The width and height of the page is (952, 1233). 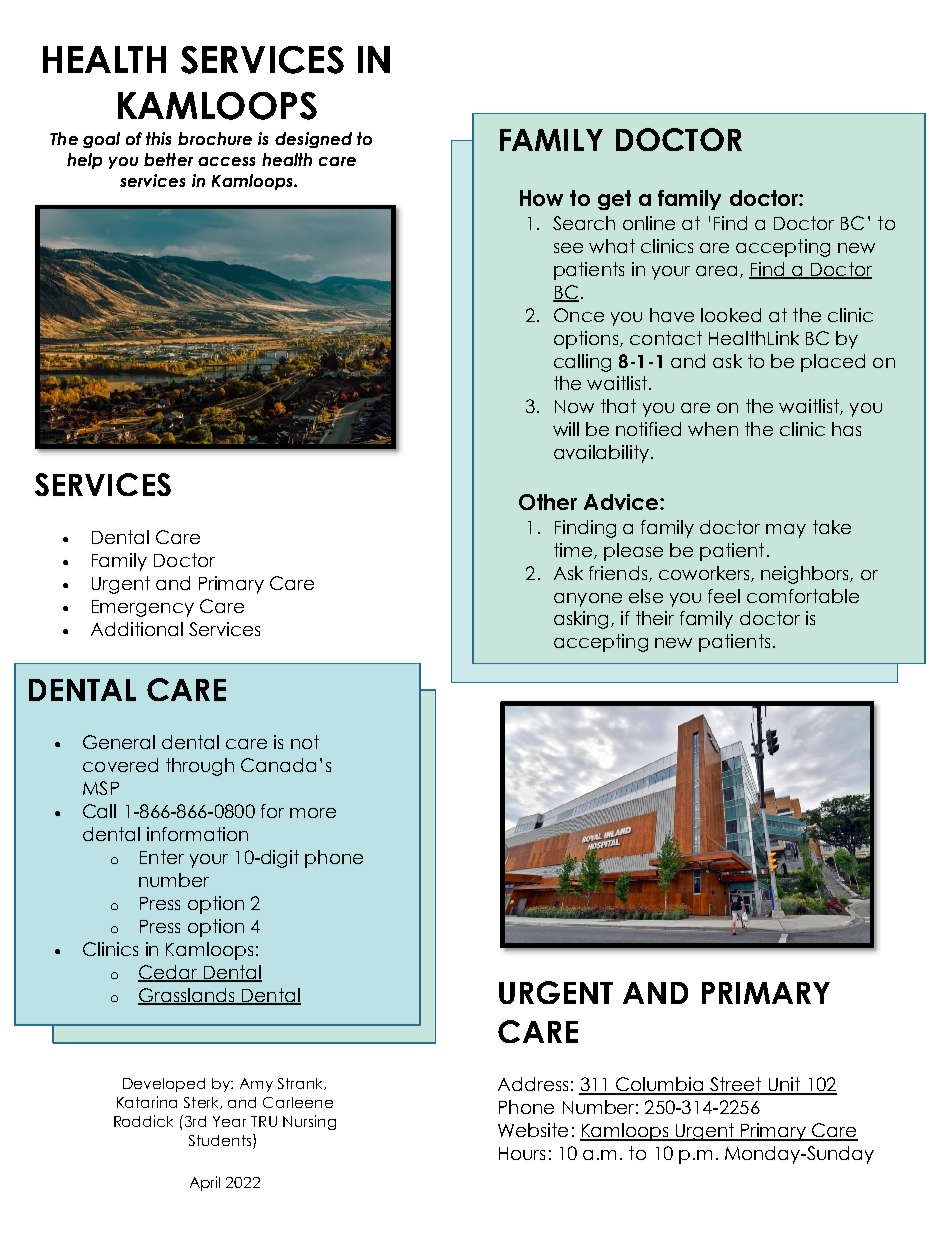 What do you see at coordinates (724, 596) in the page?
I see `feel` at bounding box center [724, 596].
